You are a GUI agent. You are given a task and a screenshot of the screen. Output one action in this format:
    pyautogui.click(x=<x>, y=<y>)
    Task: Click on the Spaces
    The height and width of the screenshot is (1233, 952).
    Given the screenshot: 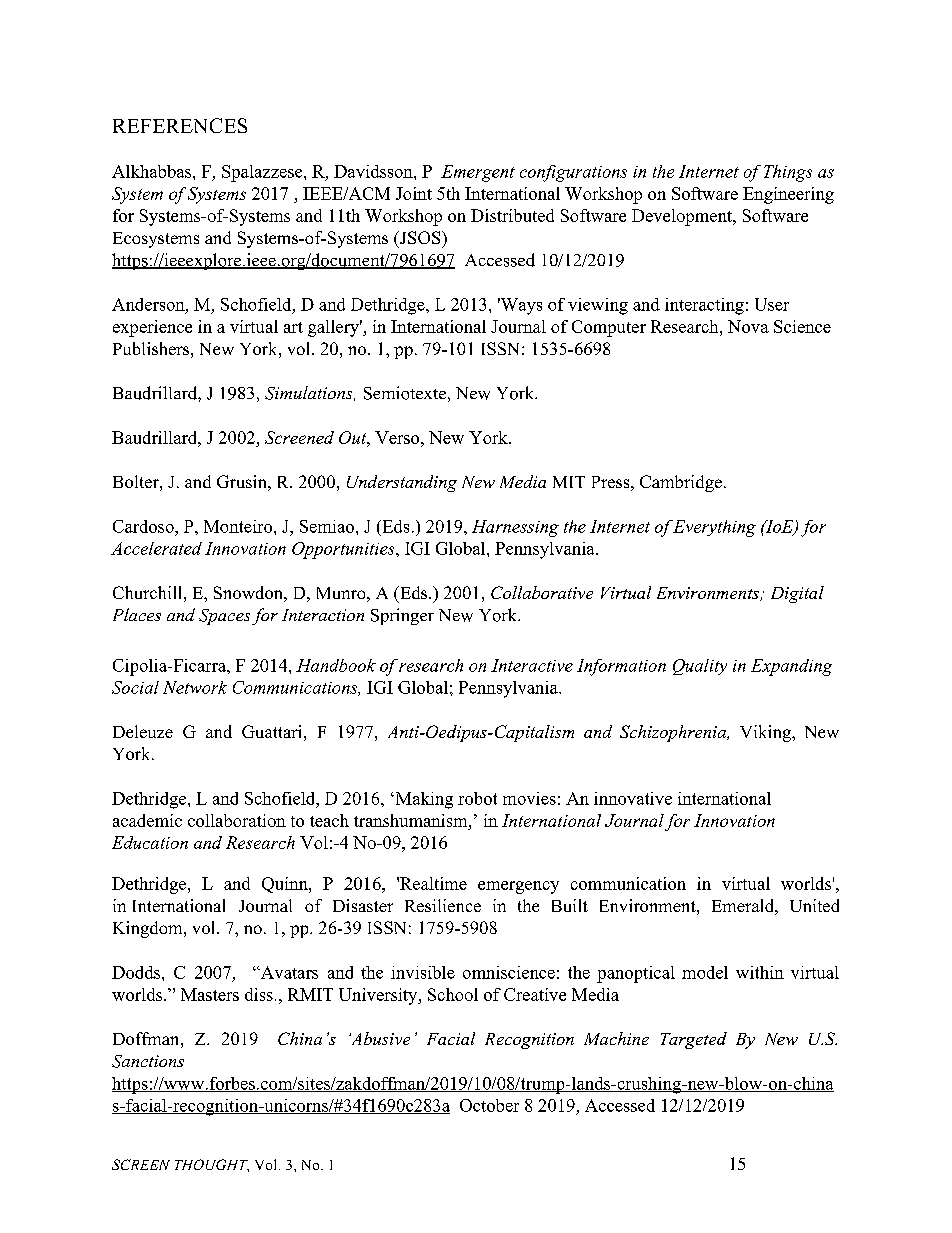 What is the action you would take?
    pyautogui.click(x=224, y=617)
